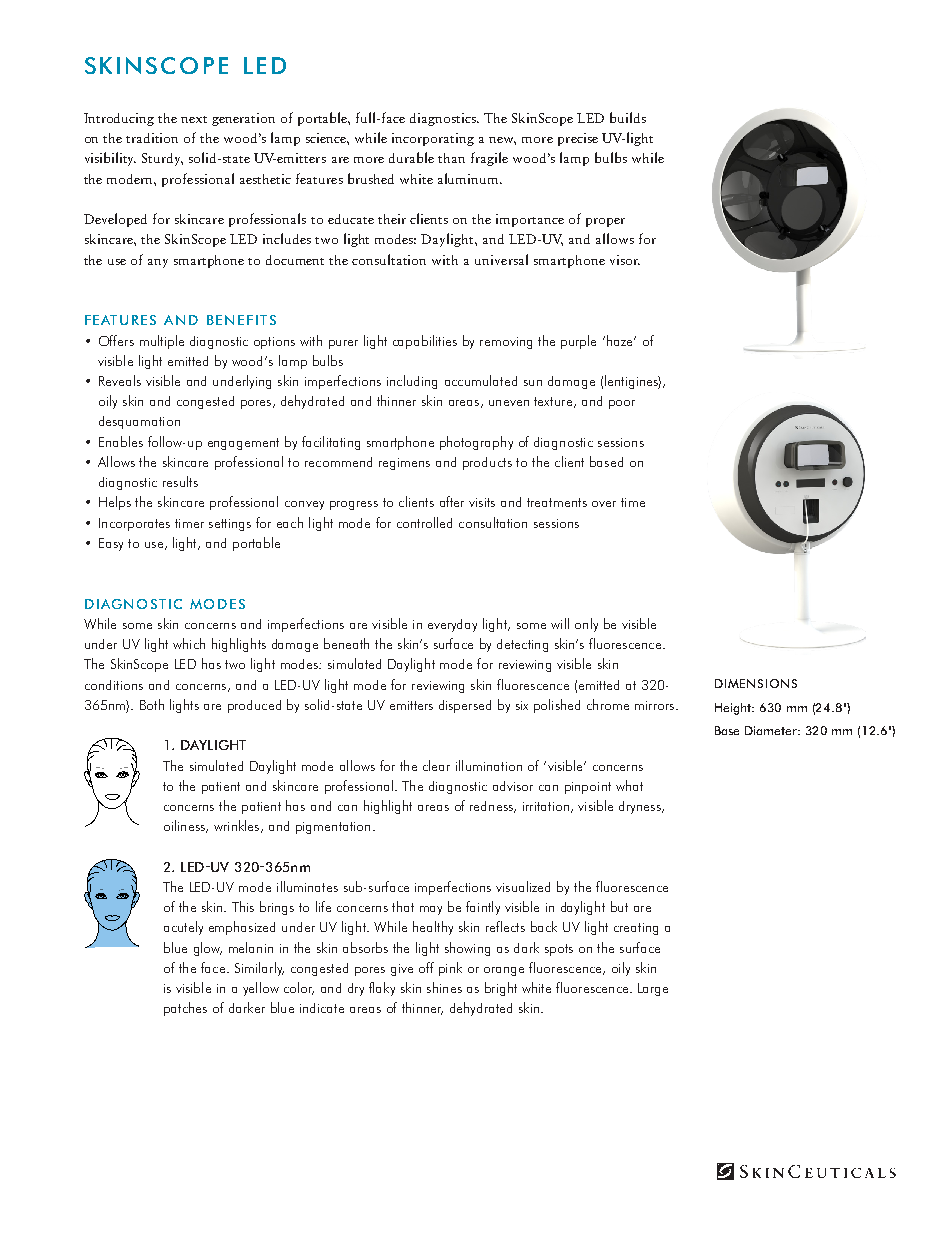 The height and width of the document is (1233, 952). What do you see at coordinates (621, 340) in the document?
I see `haze` at bounding box center [621, 340].
